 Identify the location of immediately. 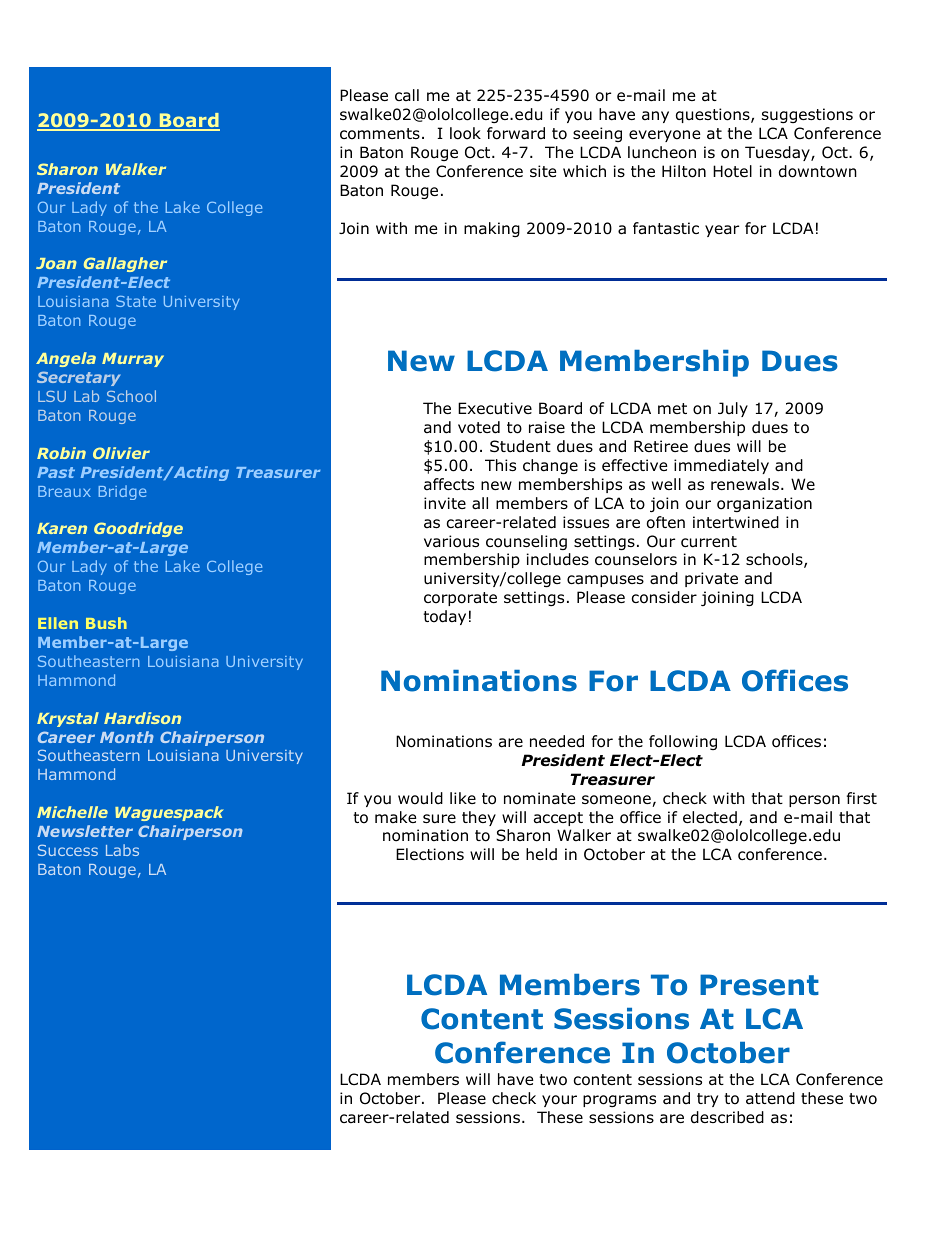
(721, 466).
